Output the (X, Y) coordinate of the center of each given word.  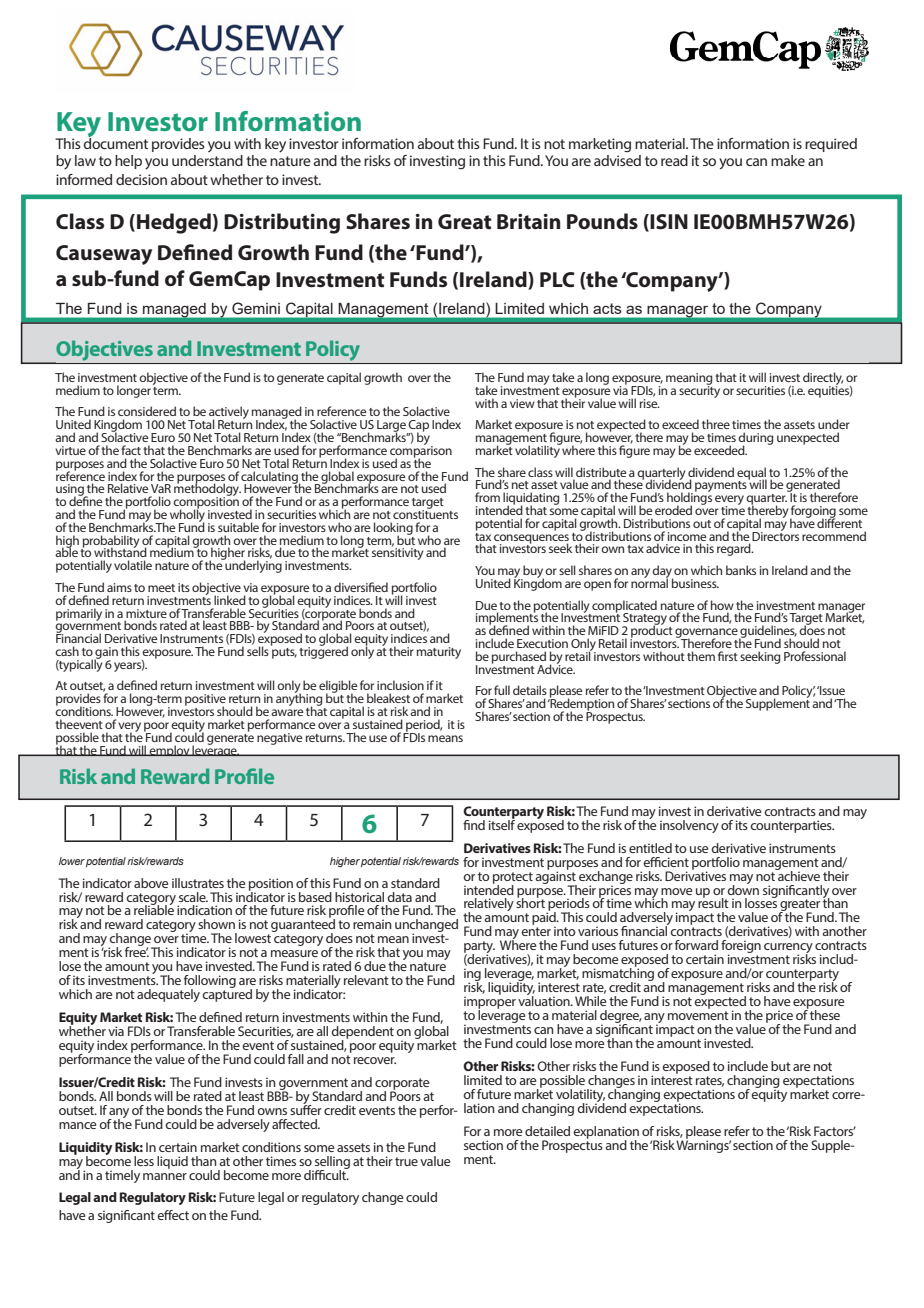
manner (165, 1176)
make (788, 160)
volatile (133, 565)
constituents (425, 513)
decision (141, 179)
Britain (528, 221)
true (406, 1161)
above (151, 883)
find (474, 825)
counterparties (792, 826)
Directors (775, 535)
